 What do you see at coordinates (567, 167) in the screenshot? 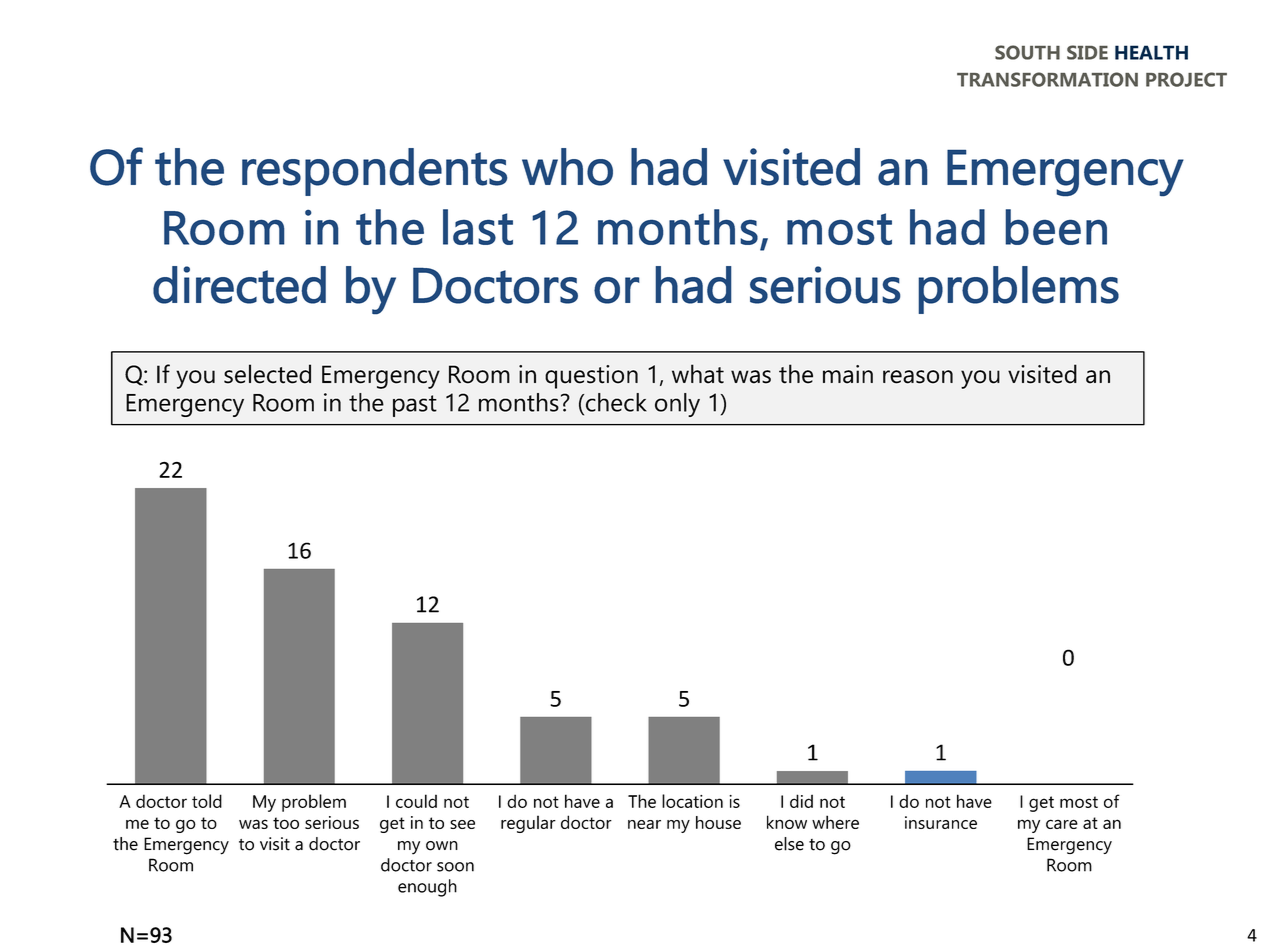
I see `who` at bounding box center [567, 167].
